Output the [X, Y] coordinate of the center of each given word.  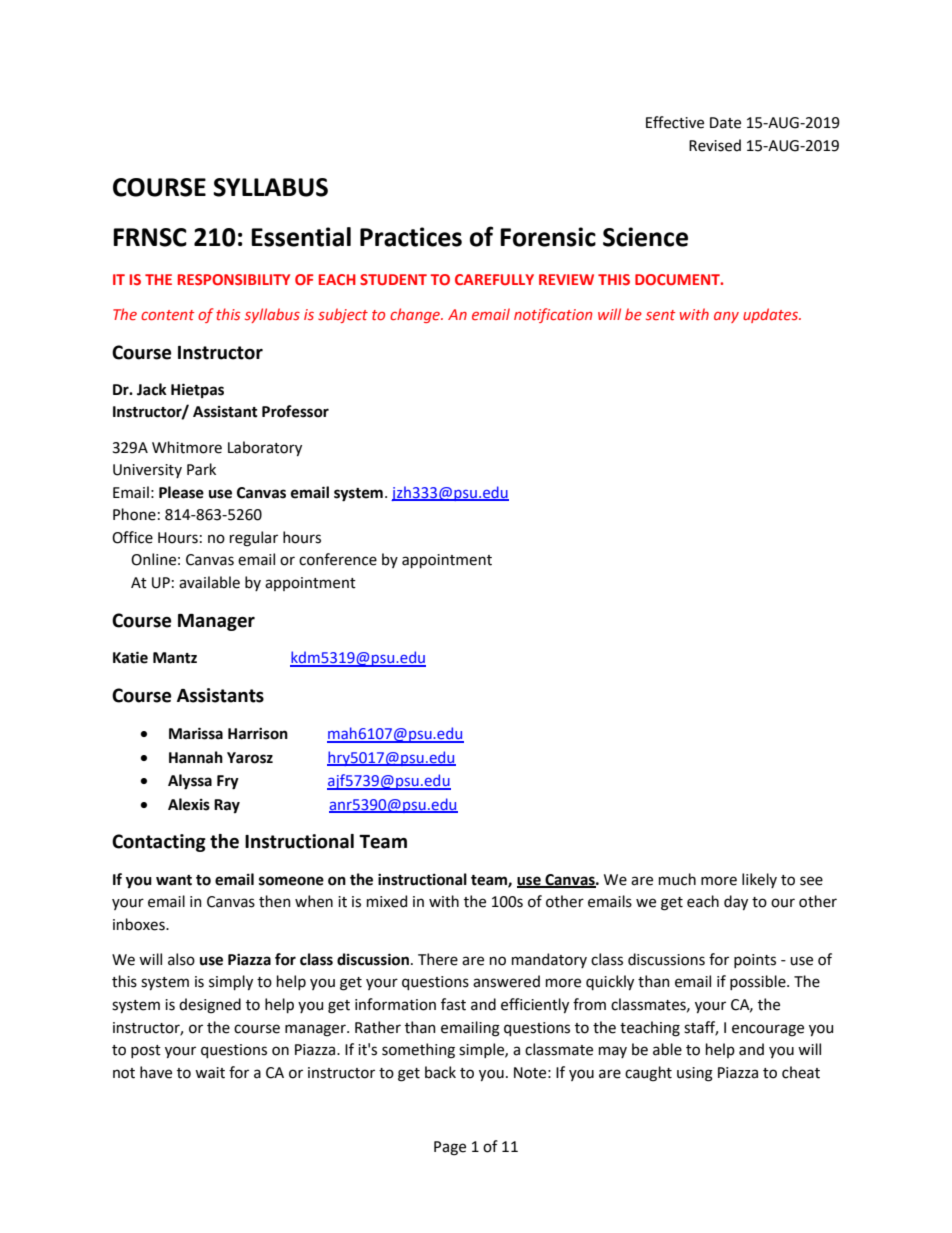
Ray [227, 806]
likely [759, 880]
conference [338, 559]
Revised [715, 145]
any [726, 317]
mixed [387, 901]
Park [201, 469]
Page [450, 1148]
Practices [411, 237]
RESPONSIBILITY [234, 279]
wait [210, 1073]
